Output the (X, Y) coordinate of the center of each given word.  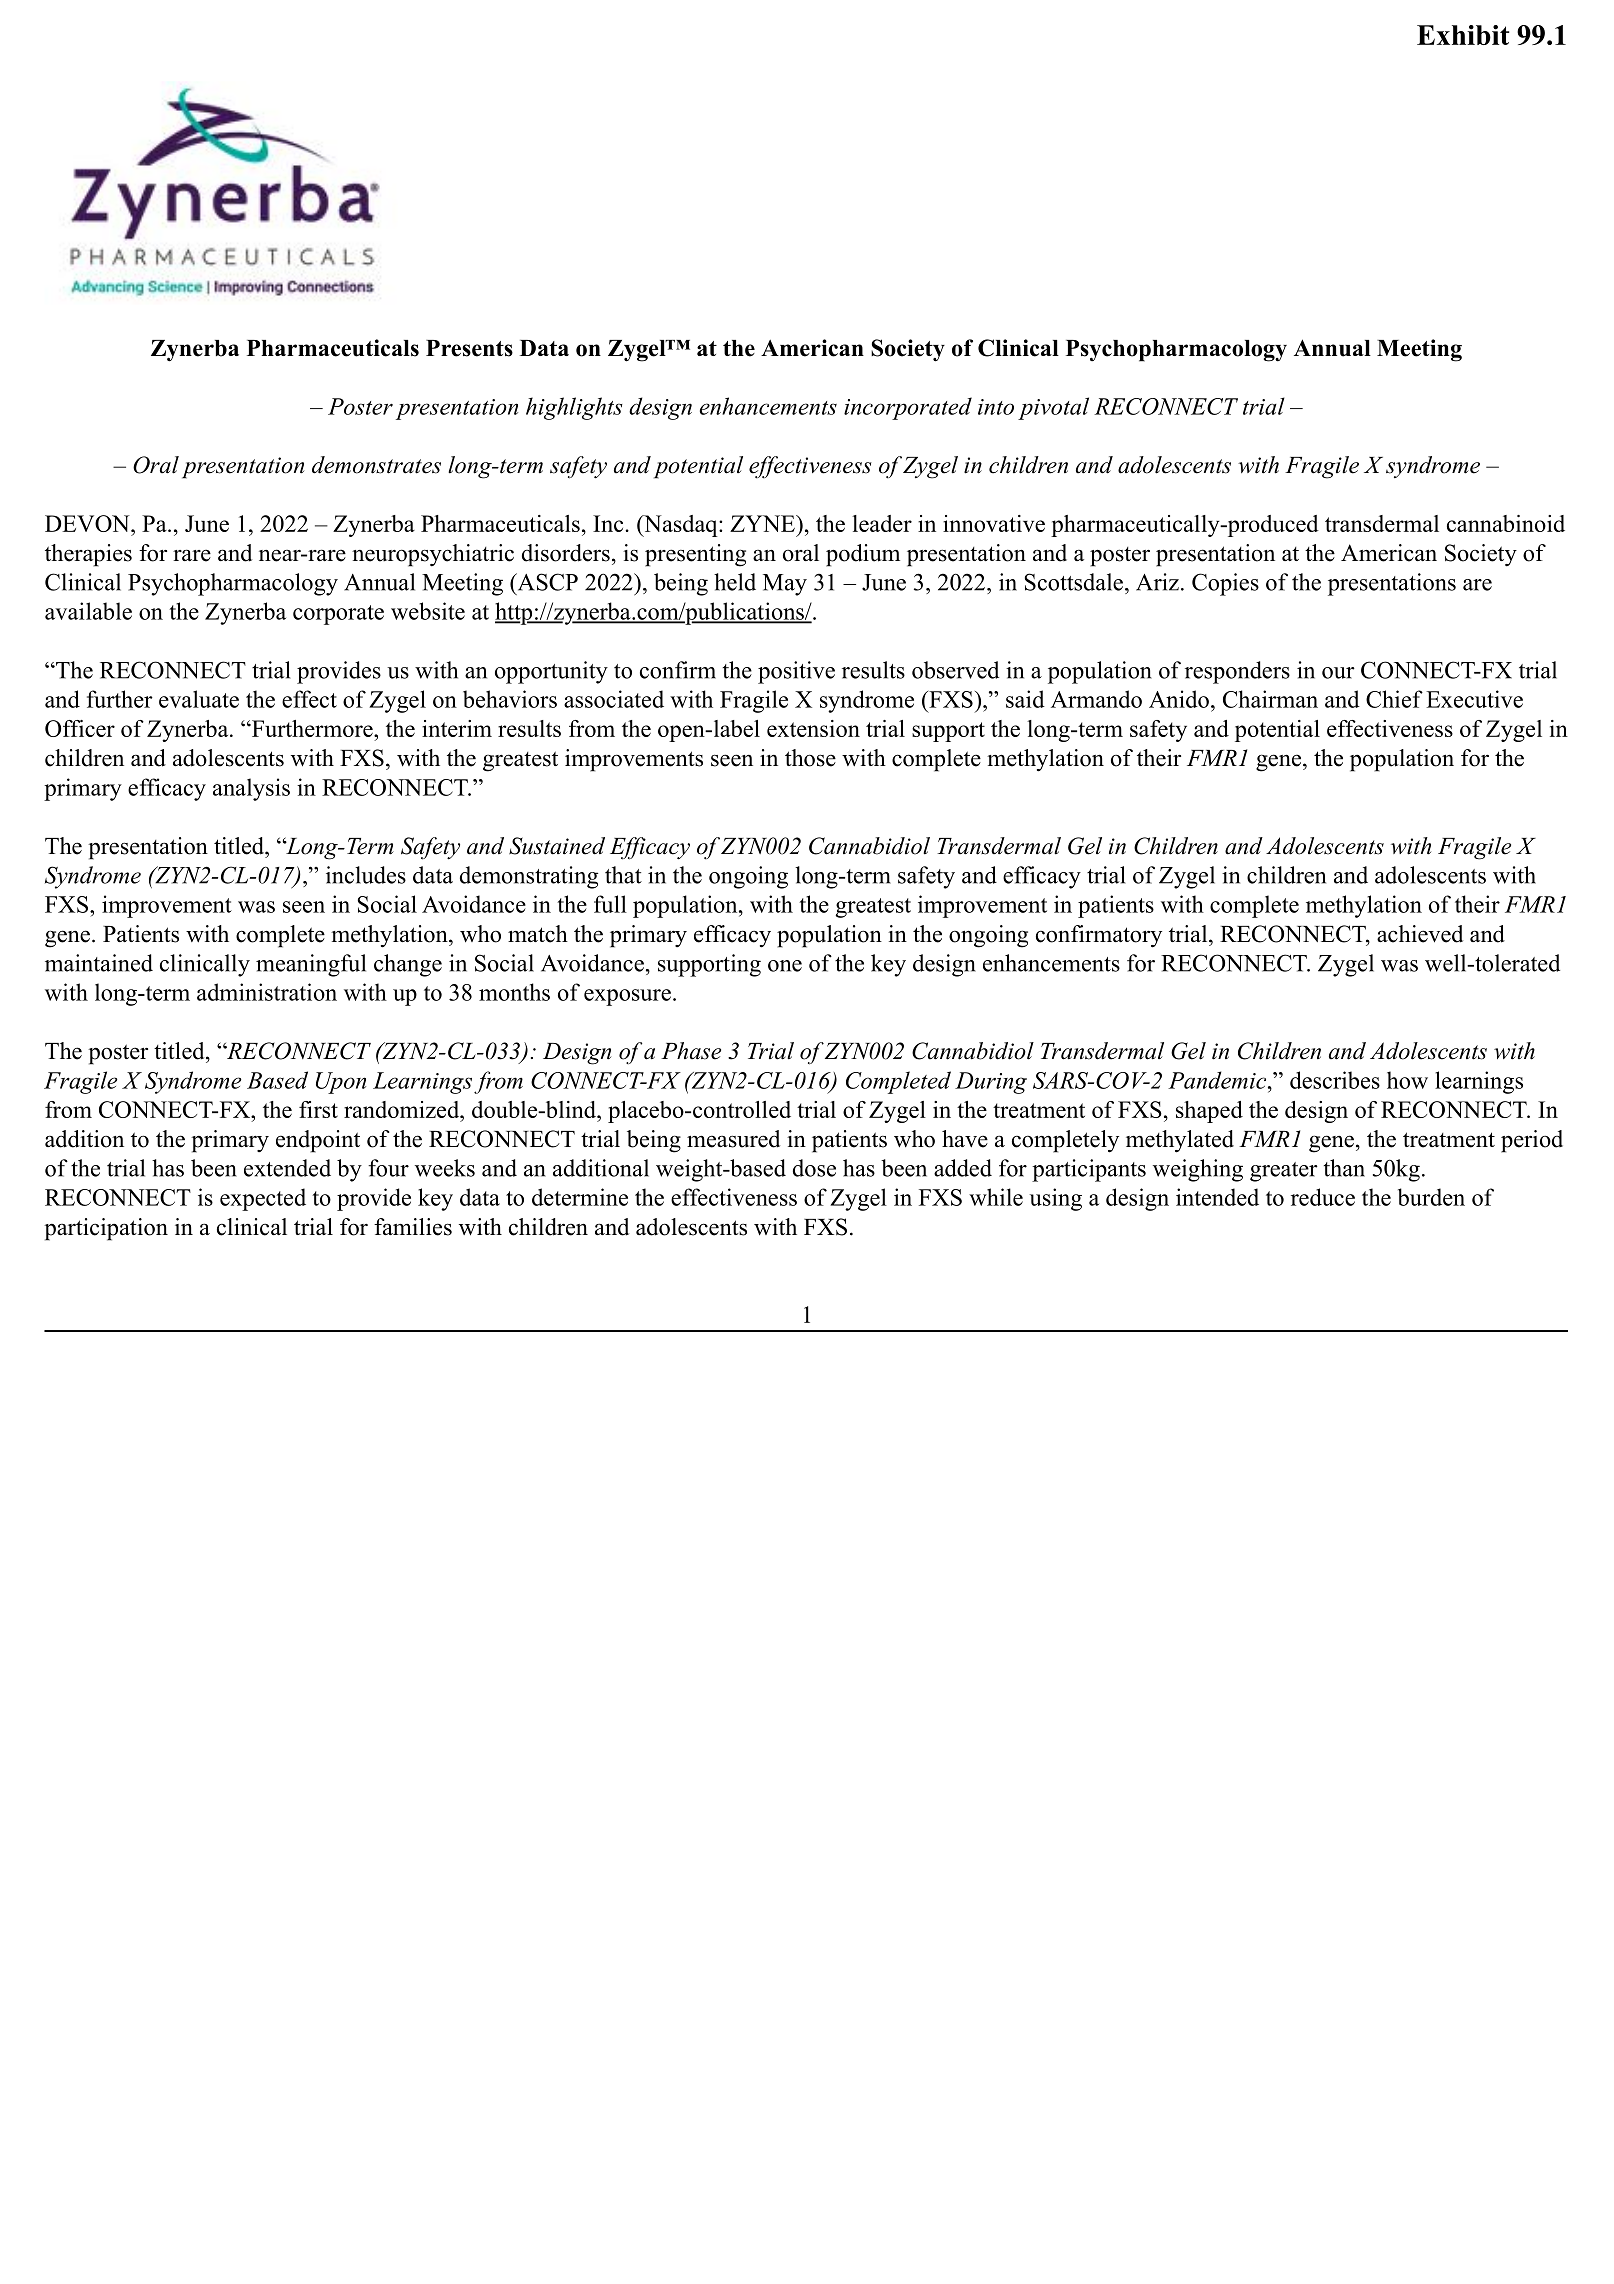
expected (263, 1199)
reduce (1323, 1197)
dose (814, 1168)
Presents (469, 348)
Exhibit (1463, 35)
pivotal (1053, 408)
